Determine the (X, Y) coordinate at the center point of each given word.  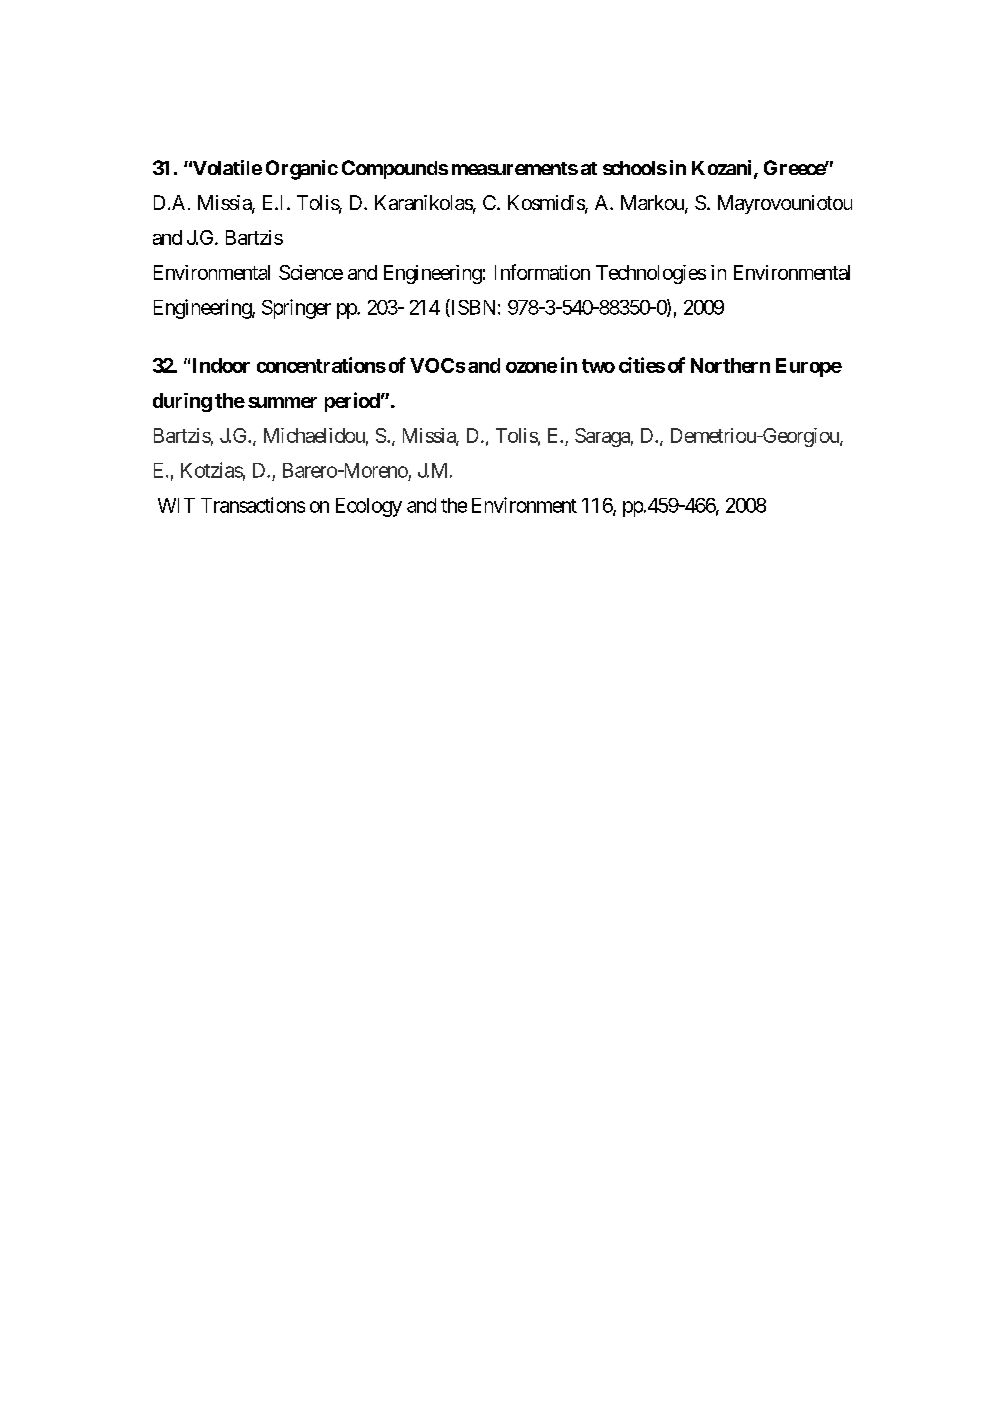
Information (542, 272)
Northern (730, 365)
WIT (176, 505)
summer (282, 402)
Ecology (369, 507)
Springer (296, 309)
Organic (302, 170)
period (352, 402)
